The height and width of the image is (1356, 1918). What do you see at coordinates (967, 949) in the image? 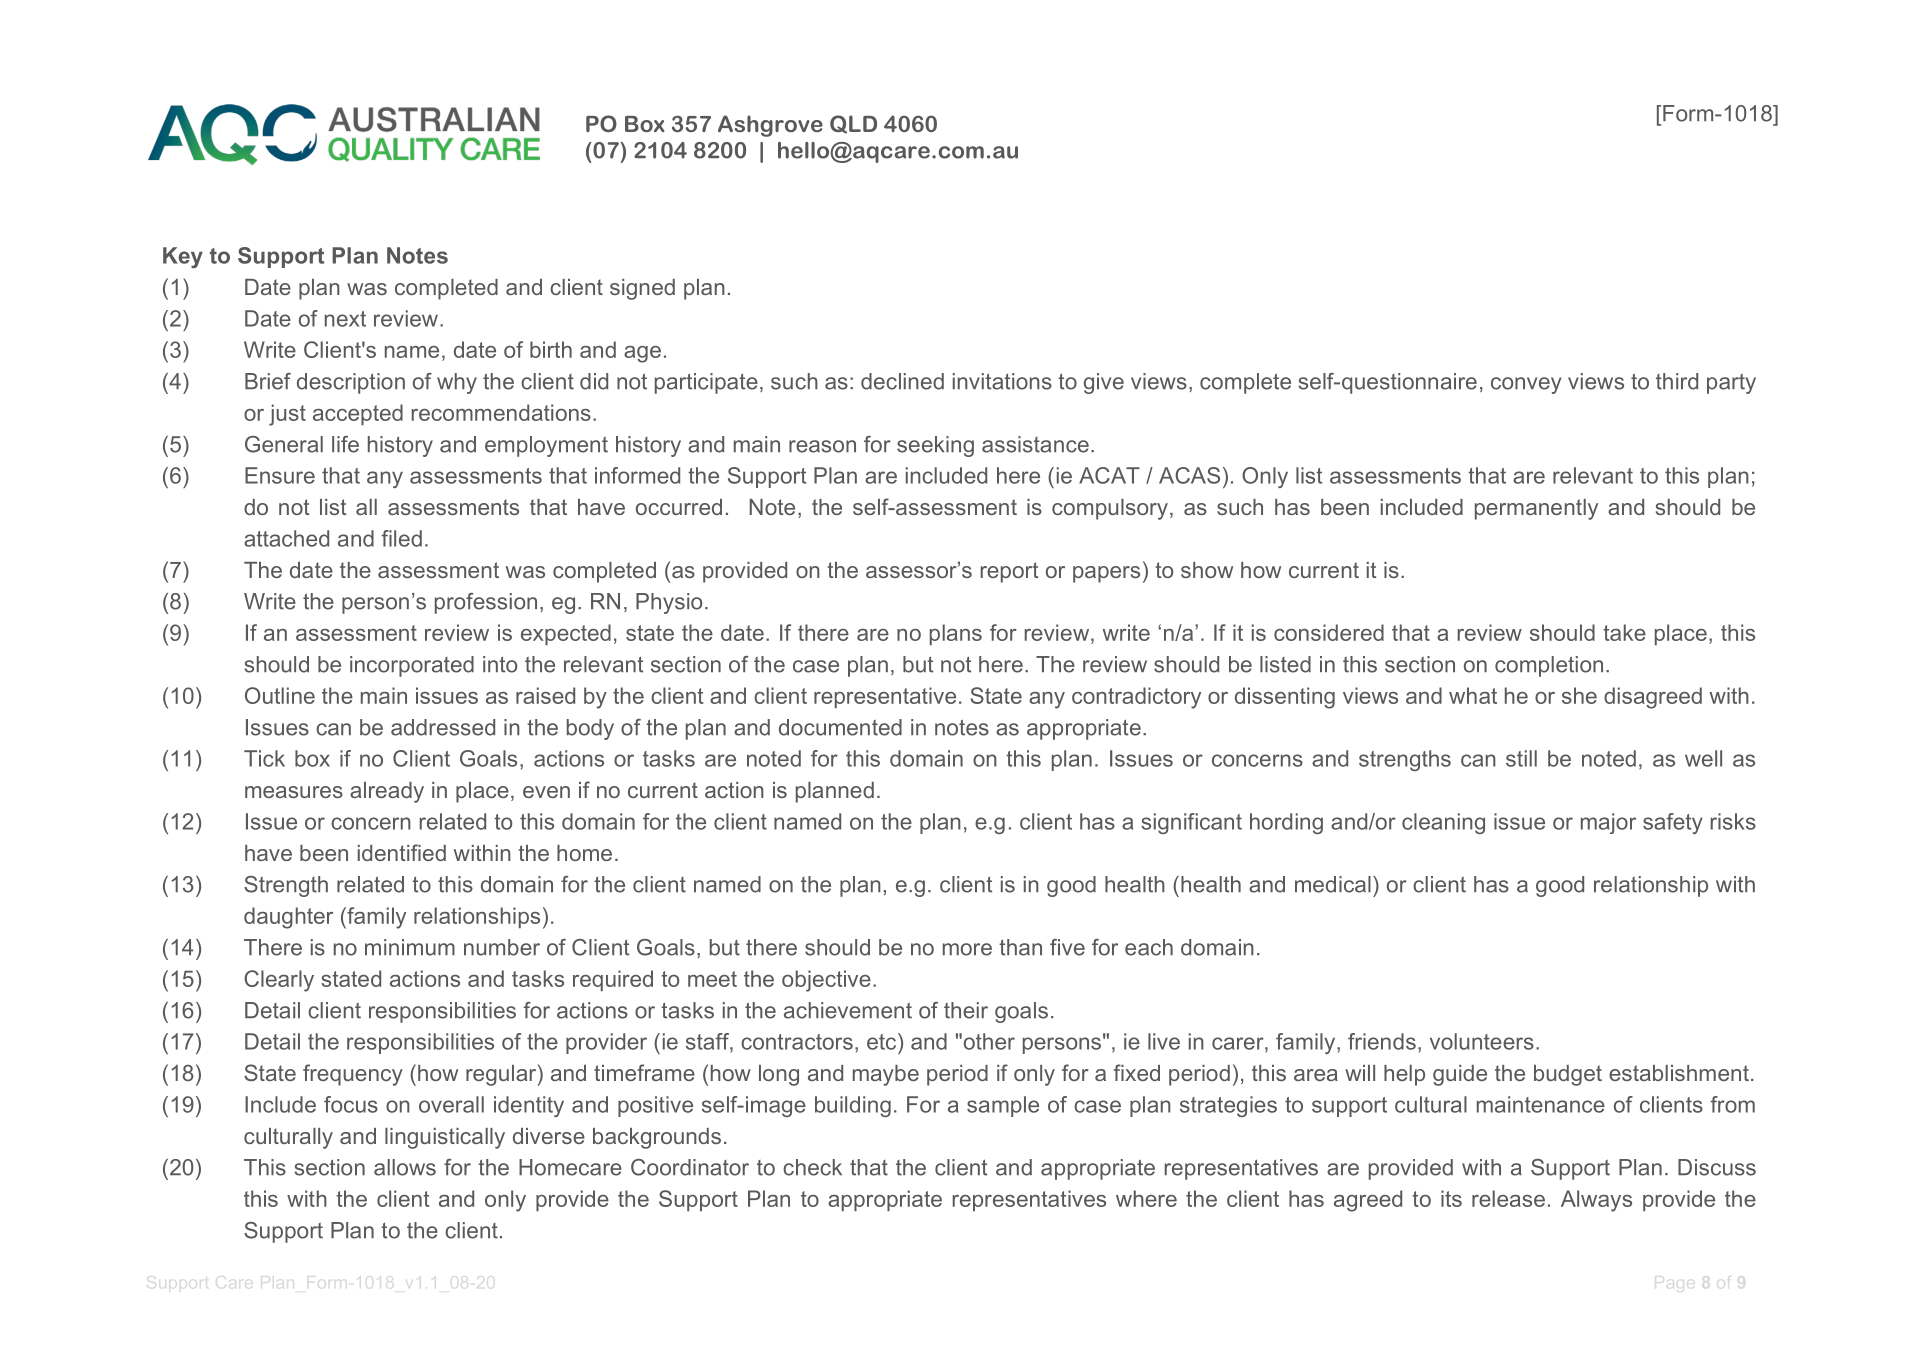
I see `more` at bounding box center [967, 949].
